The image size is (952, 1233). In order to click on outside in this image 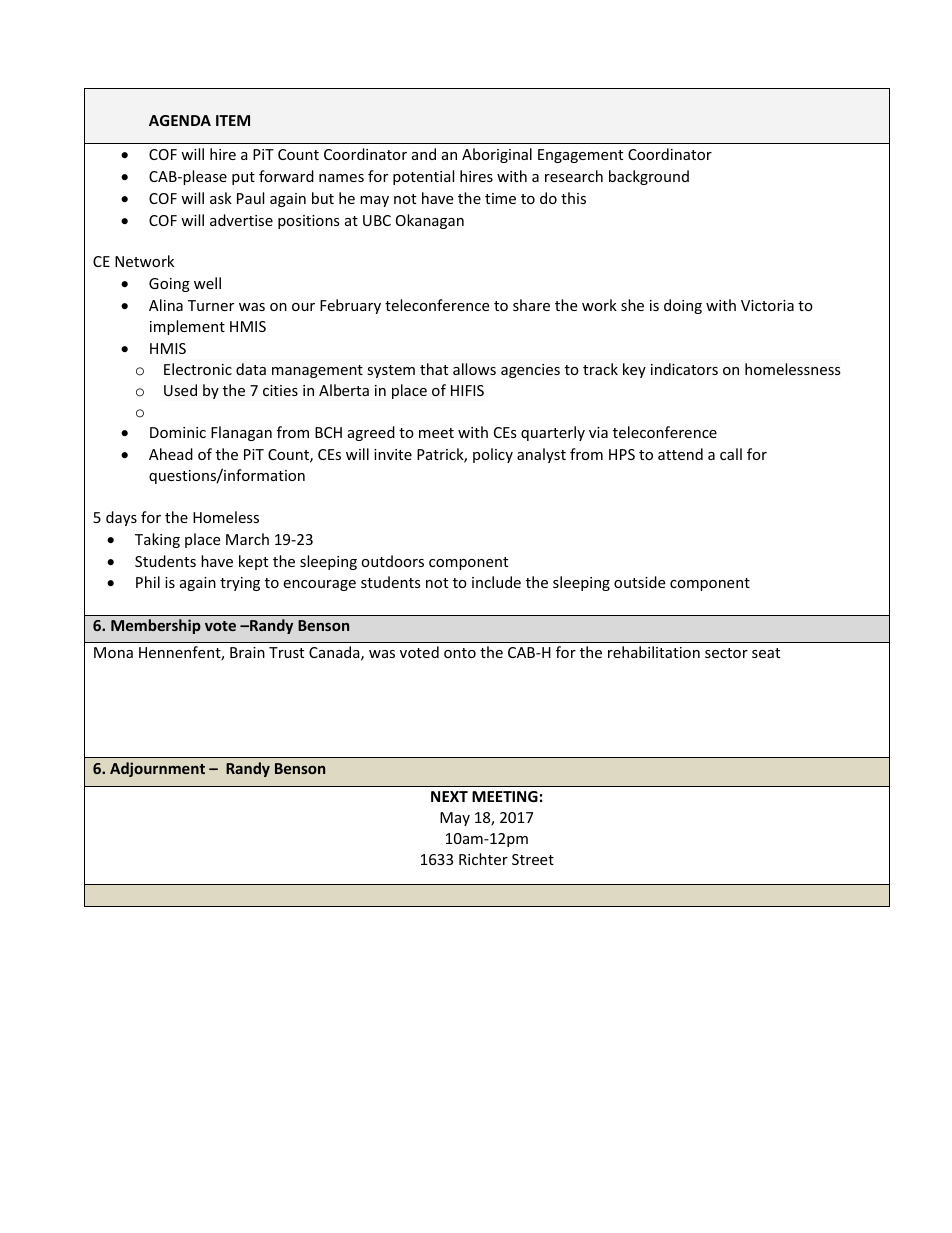, I will do `click(639, 582)`.
